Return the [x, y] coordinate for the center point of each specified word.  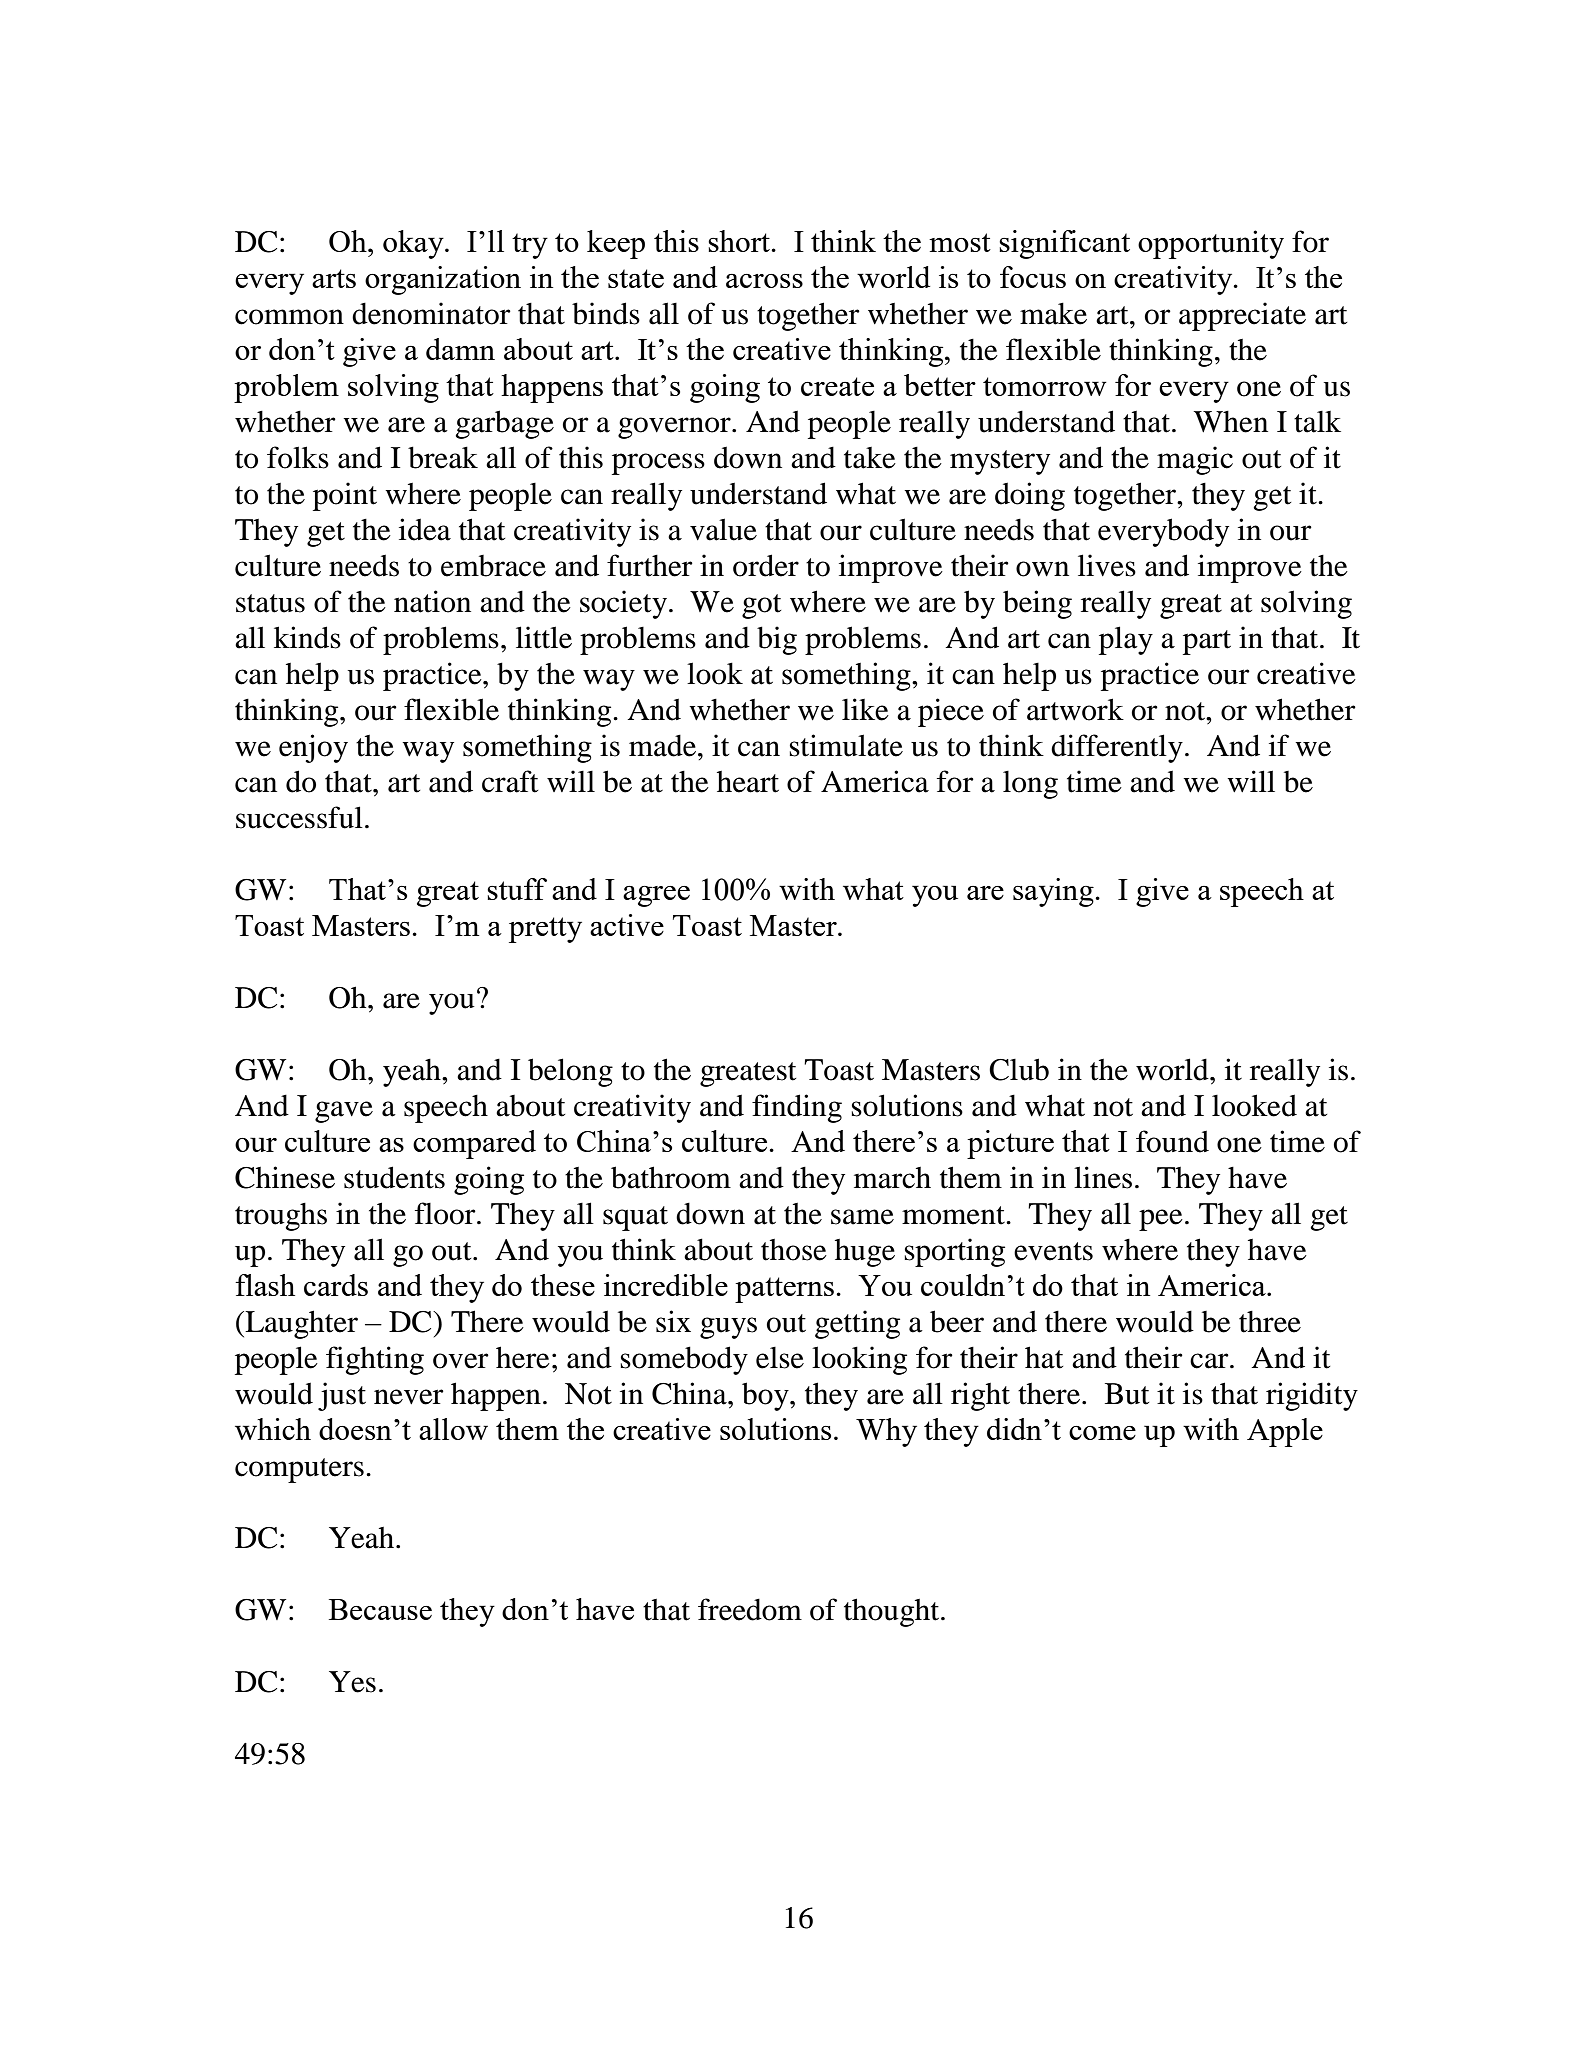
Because [380, 1609]
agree [656, 896]
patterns [784, 1290]
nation [432, 601]
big [777, 640]
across [764, 281]
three [1270, 1322]
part [1207, 642]
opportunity [1211, 244]
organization [443, 280]
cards [336, 1285]
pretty [545, 930]
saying [1054, 892]
